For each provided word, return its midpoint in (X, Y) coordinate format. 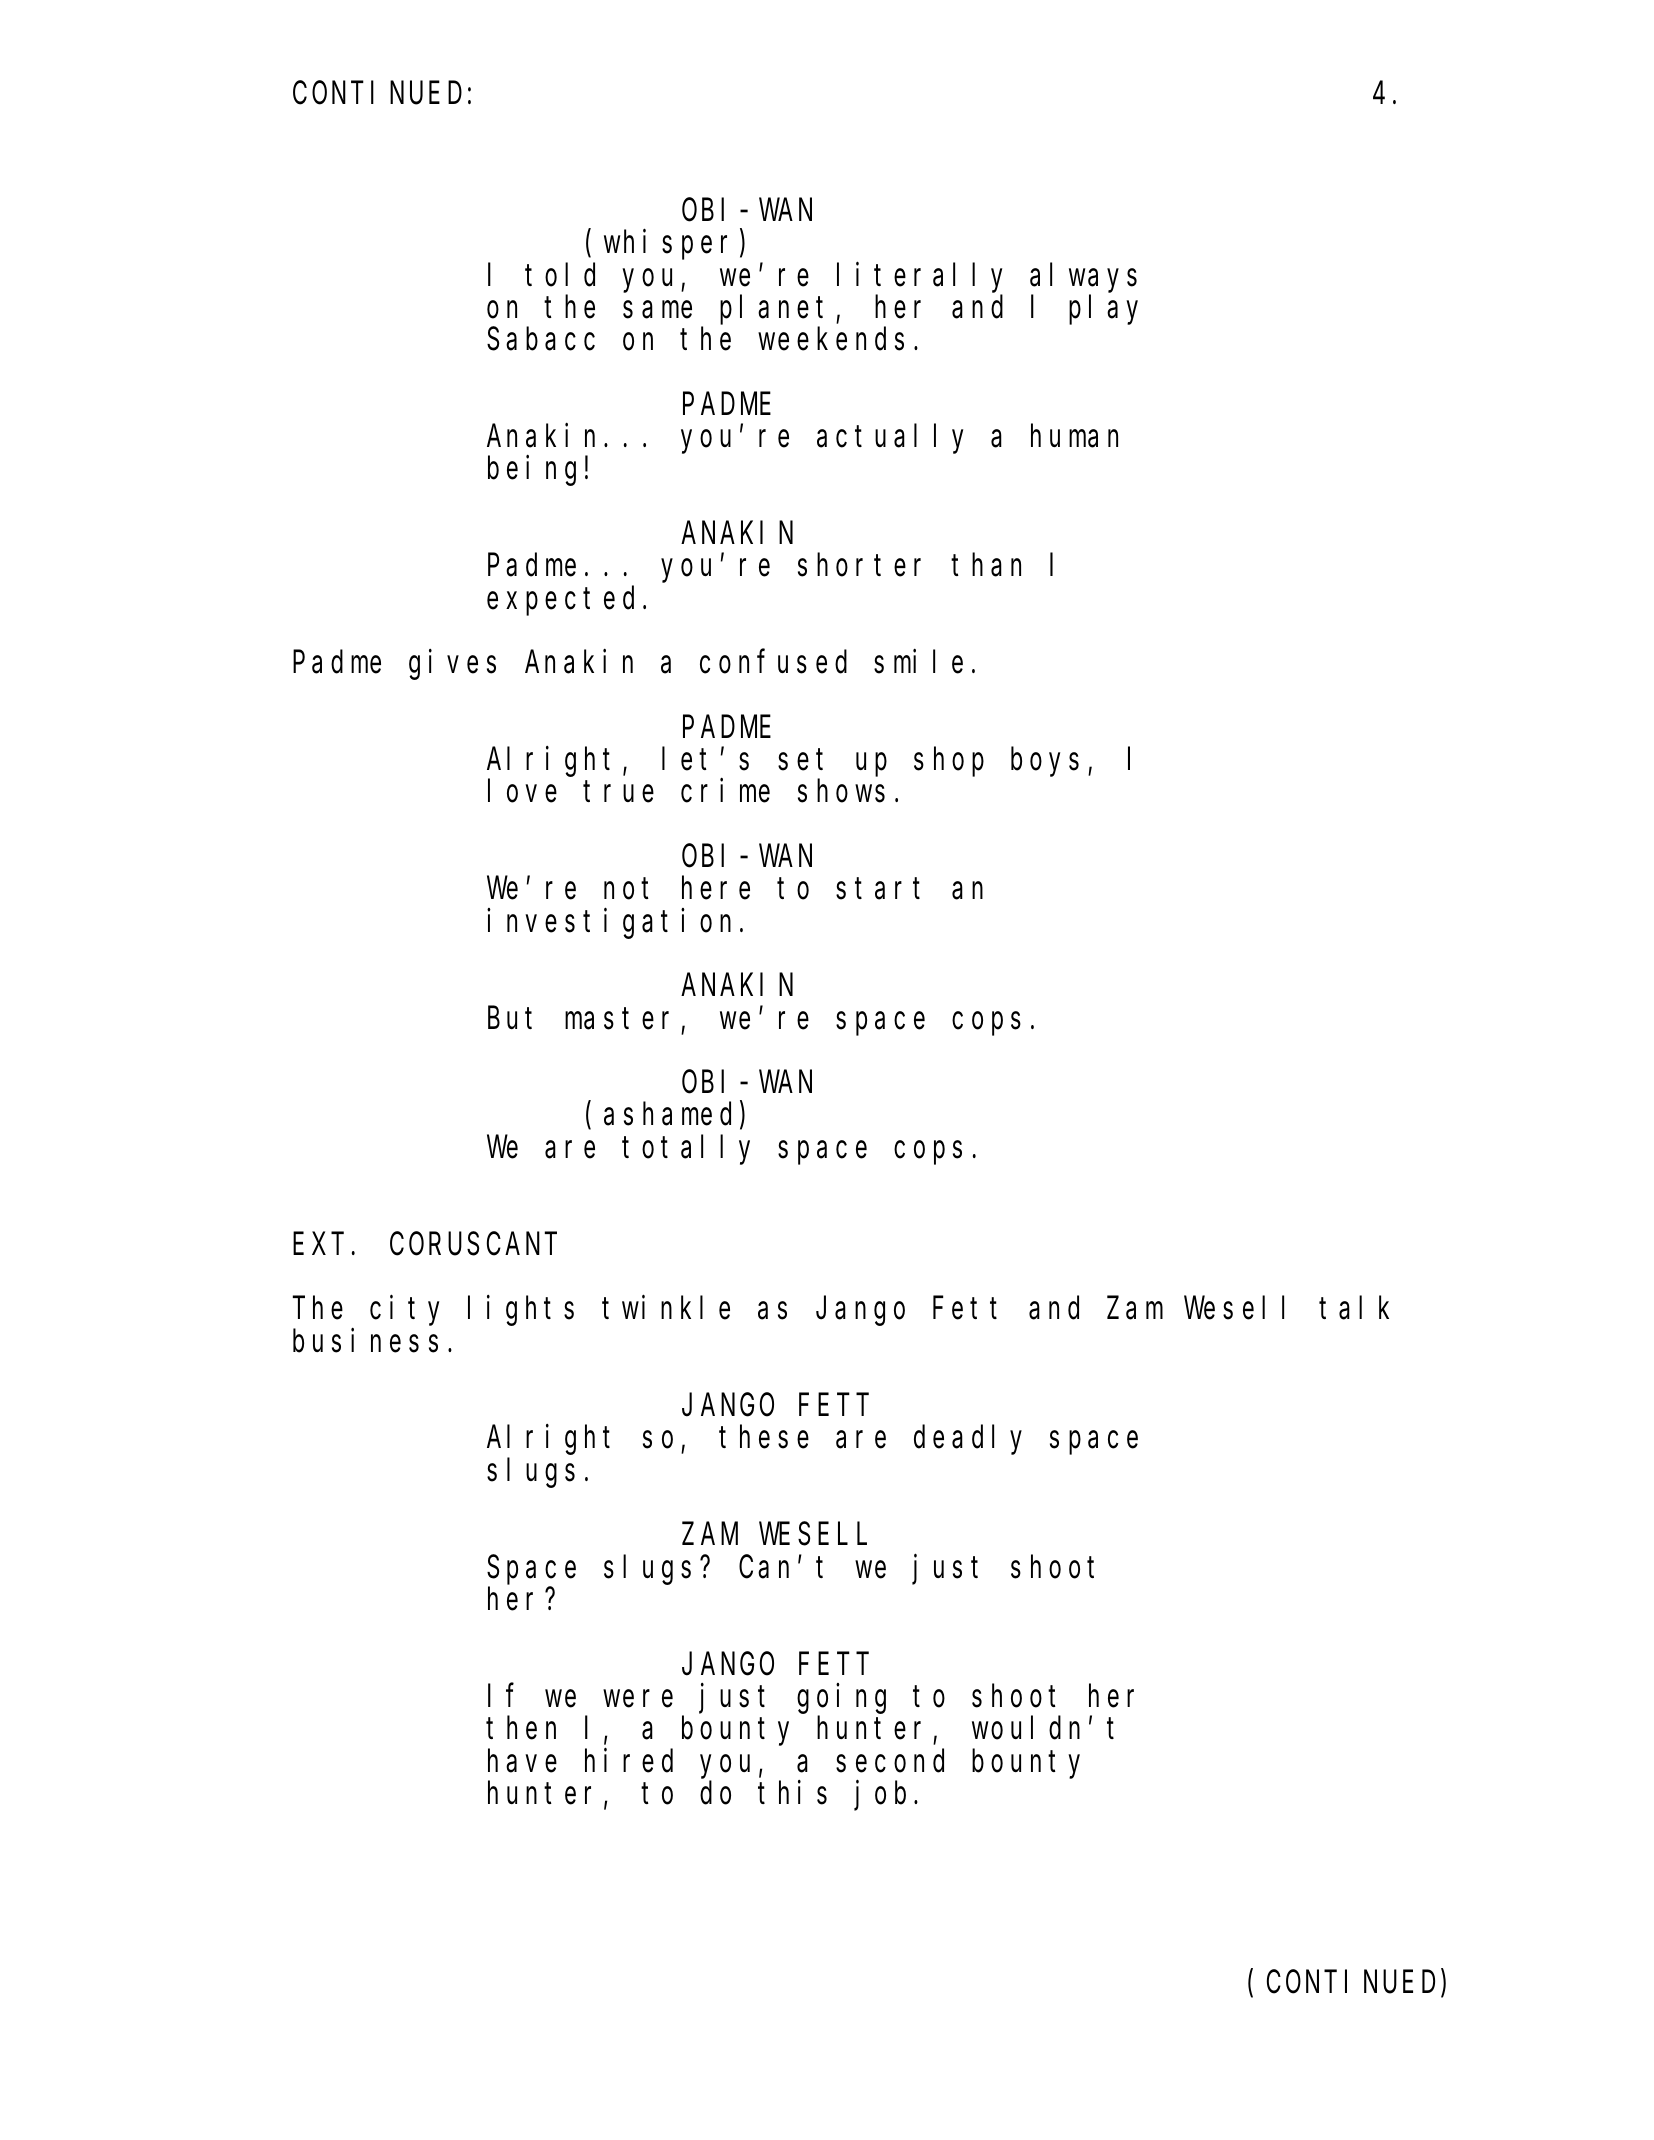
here (716, 888)
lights (521, 1311)
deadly (968, 1440)
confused (773, 662)
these (764, 1437)
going (841, 1699)
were (638, 1699)
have (522, 1761)
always (1083, 278)
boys (1045, 762)
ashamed (667, 1114)
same (657, 310)
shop (949, 762)
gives (452, 665)
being (532, 471)
